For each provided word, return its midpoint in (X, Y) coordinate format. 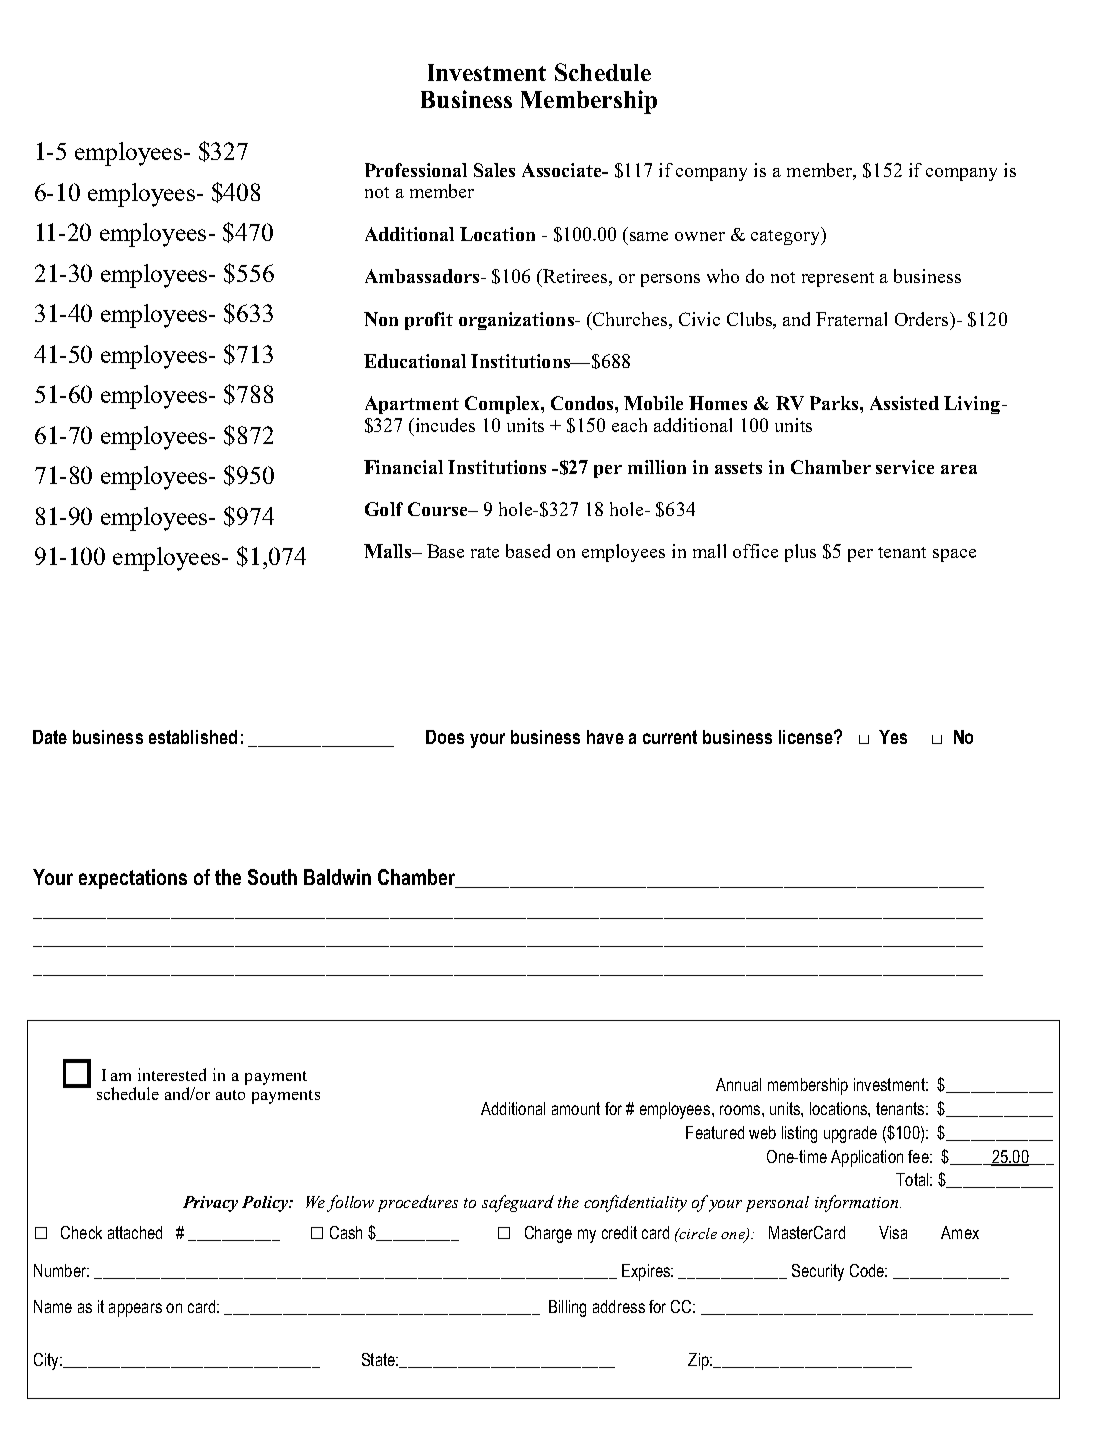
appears (135, 1310)
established (193, 737)
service (905, 467)
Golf (384, 509)
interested (172, 1074)
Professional (416, 170)
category (787, 236)
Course (439, 509)
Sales (494, 170)
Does (445, 737)
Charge (548, 1234)
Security (818, 1272)
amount (576, 1108)
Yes (893, 737)
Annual (738, 1084)
